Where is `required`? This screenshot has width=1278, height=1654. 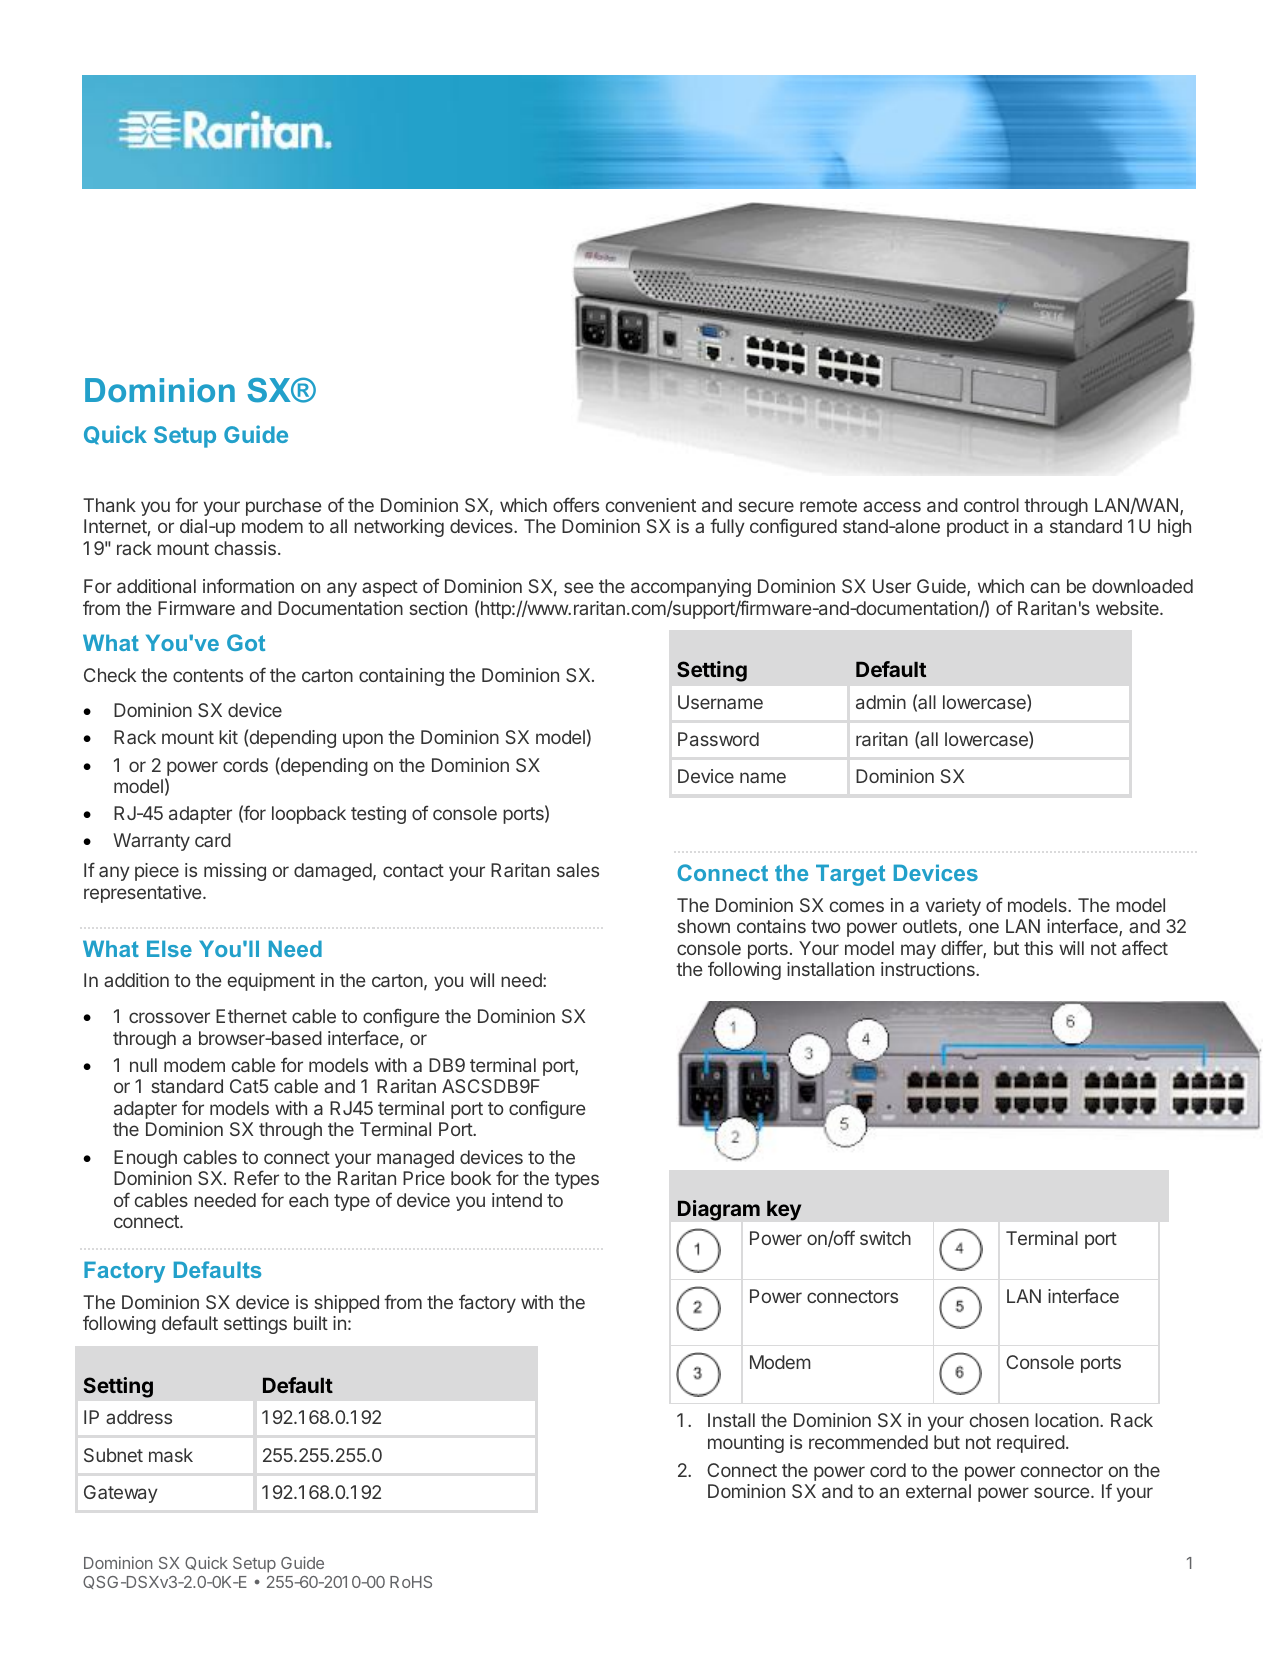
required is located at coordinates (1031, 1444).
